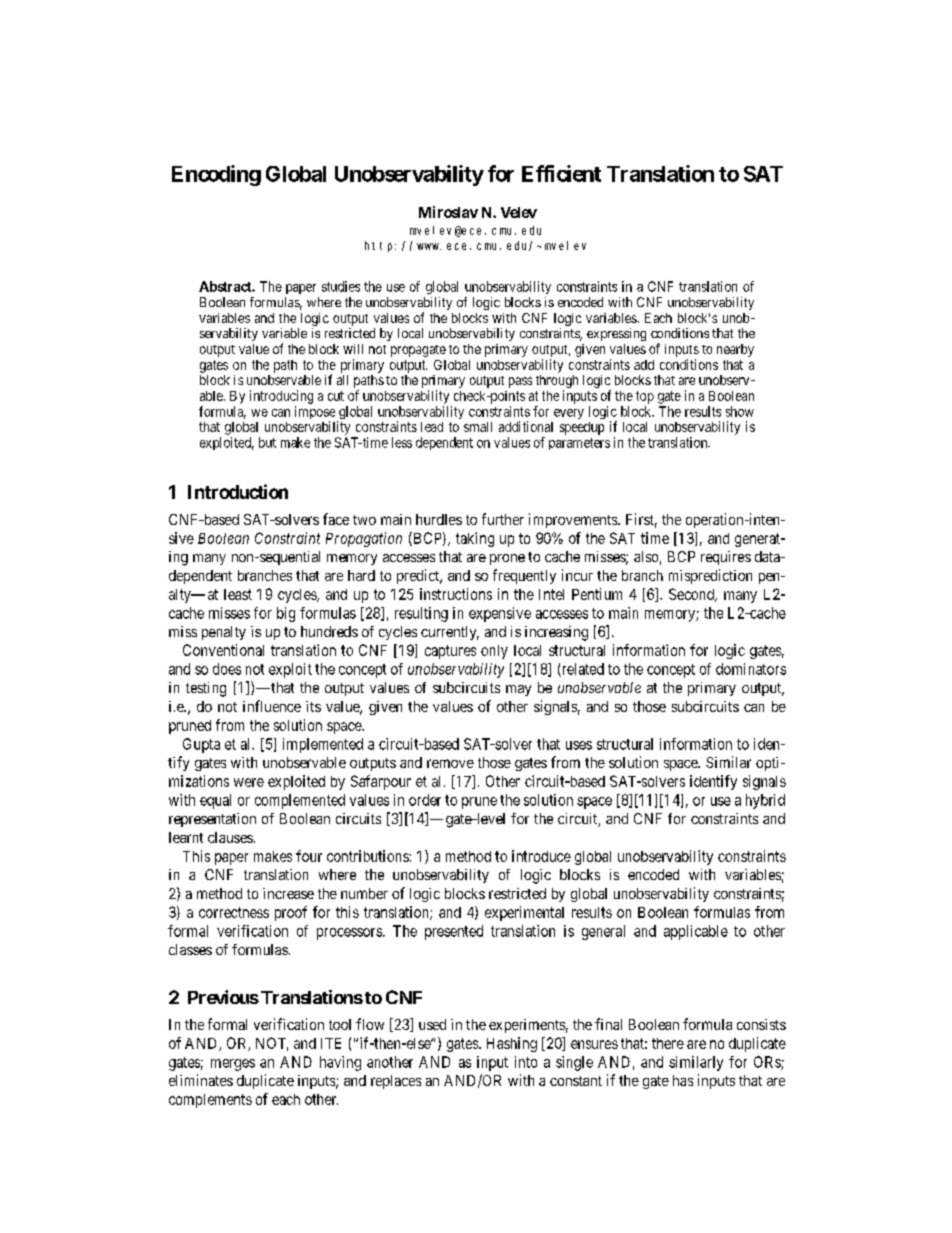 The image size is (952, 1233). I want to click on merges, so click(233, 1065).
